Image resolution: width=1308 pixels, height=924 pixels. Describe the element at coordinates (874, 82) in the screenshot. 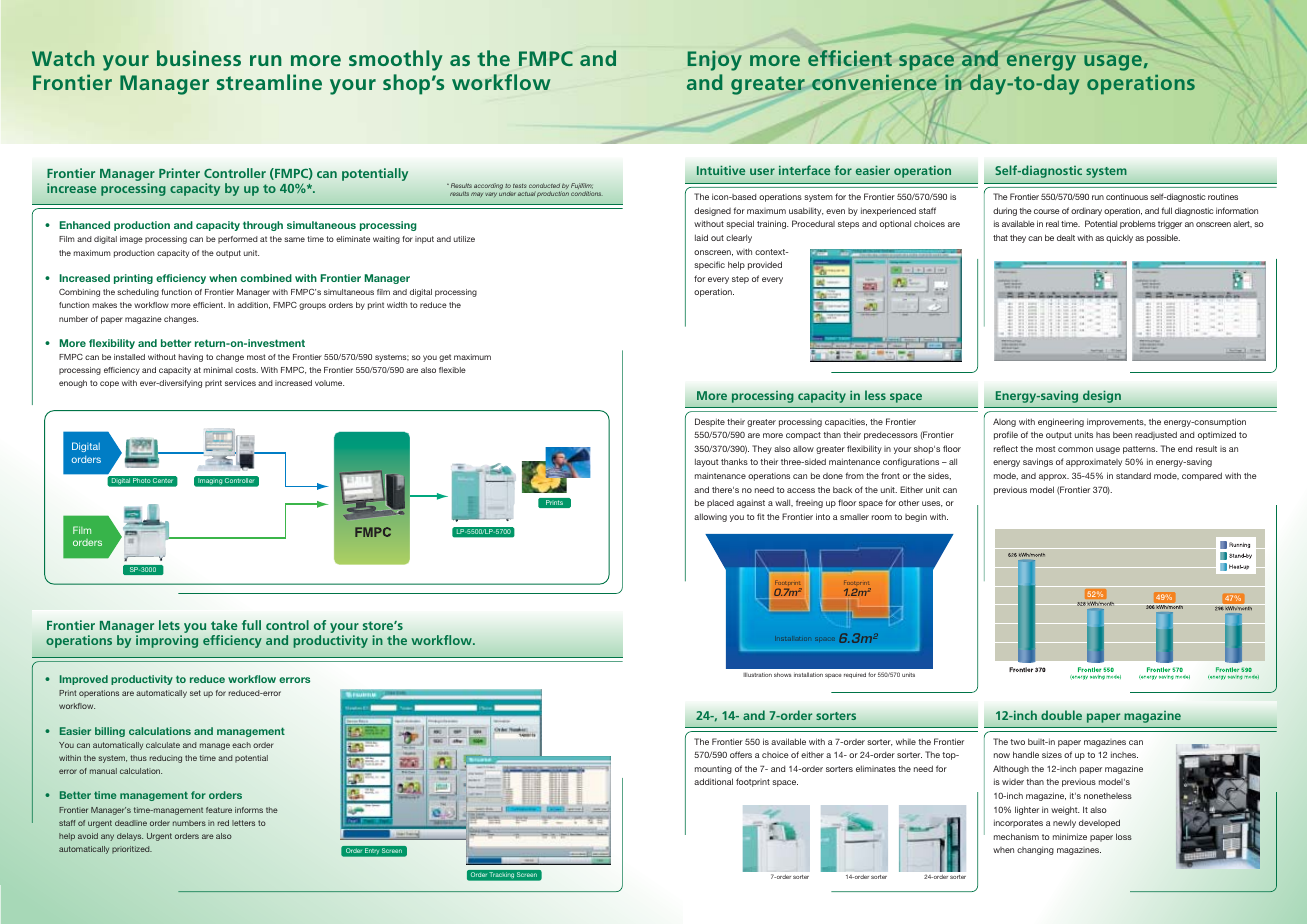

I see `convenience` at that location.
